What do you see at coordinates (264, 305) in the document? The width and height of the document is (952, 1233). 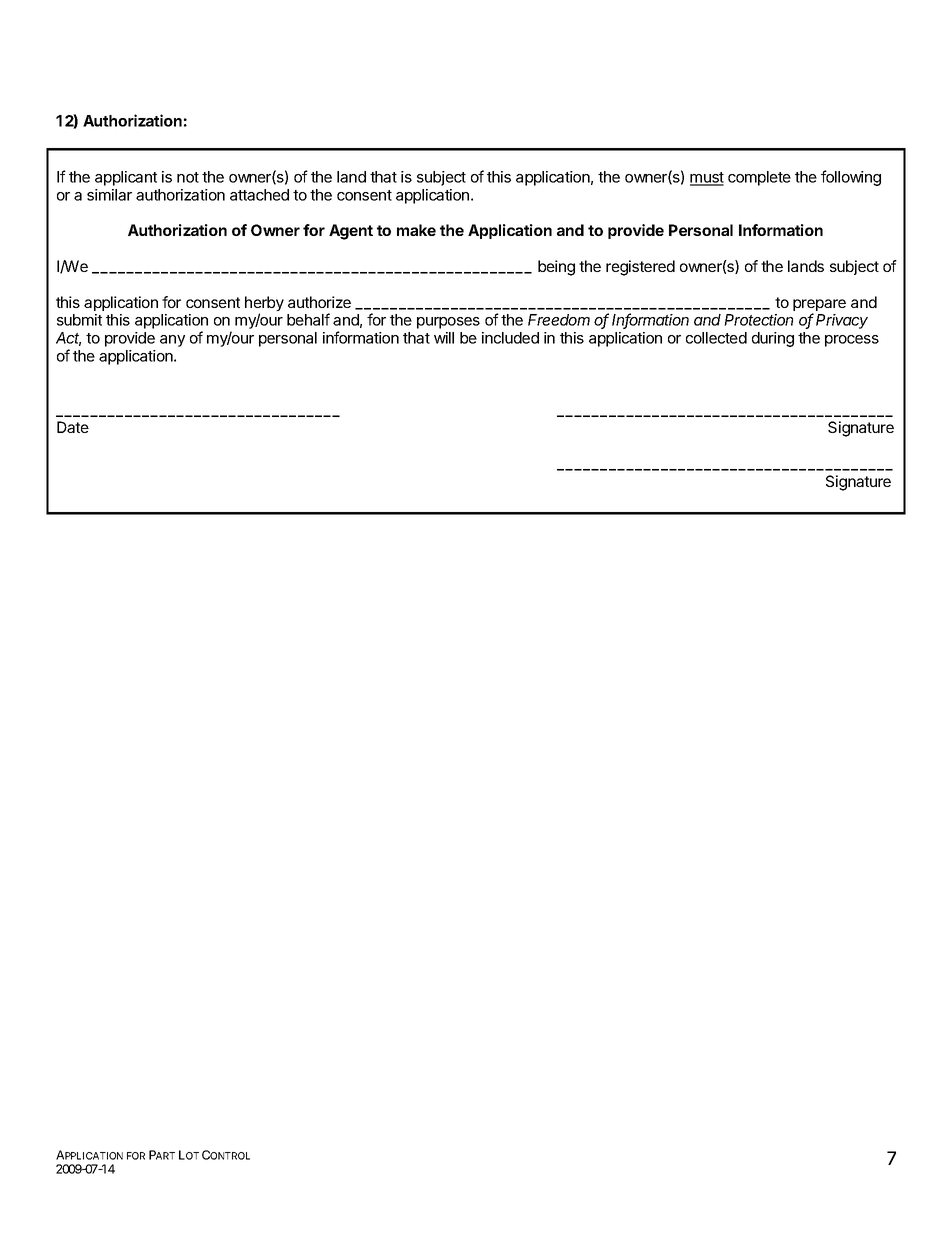 I see `herby` at bounding box center [264, 305].
